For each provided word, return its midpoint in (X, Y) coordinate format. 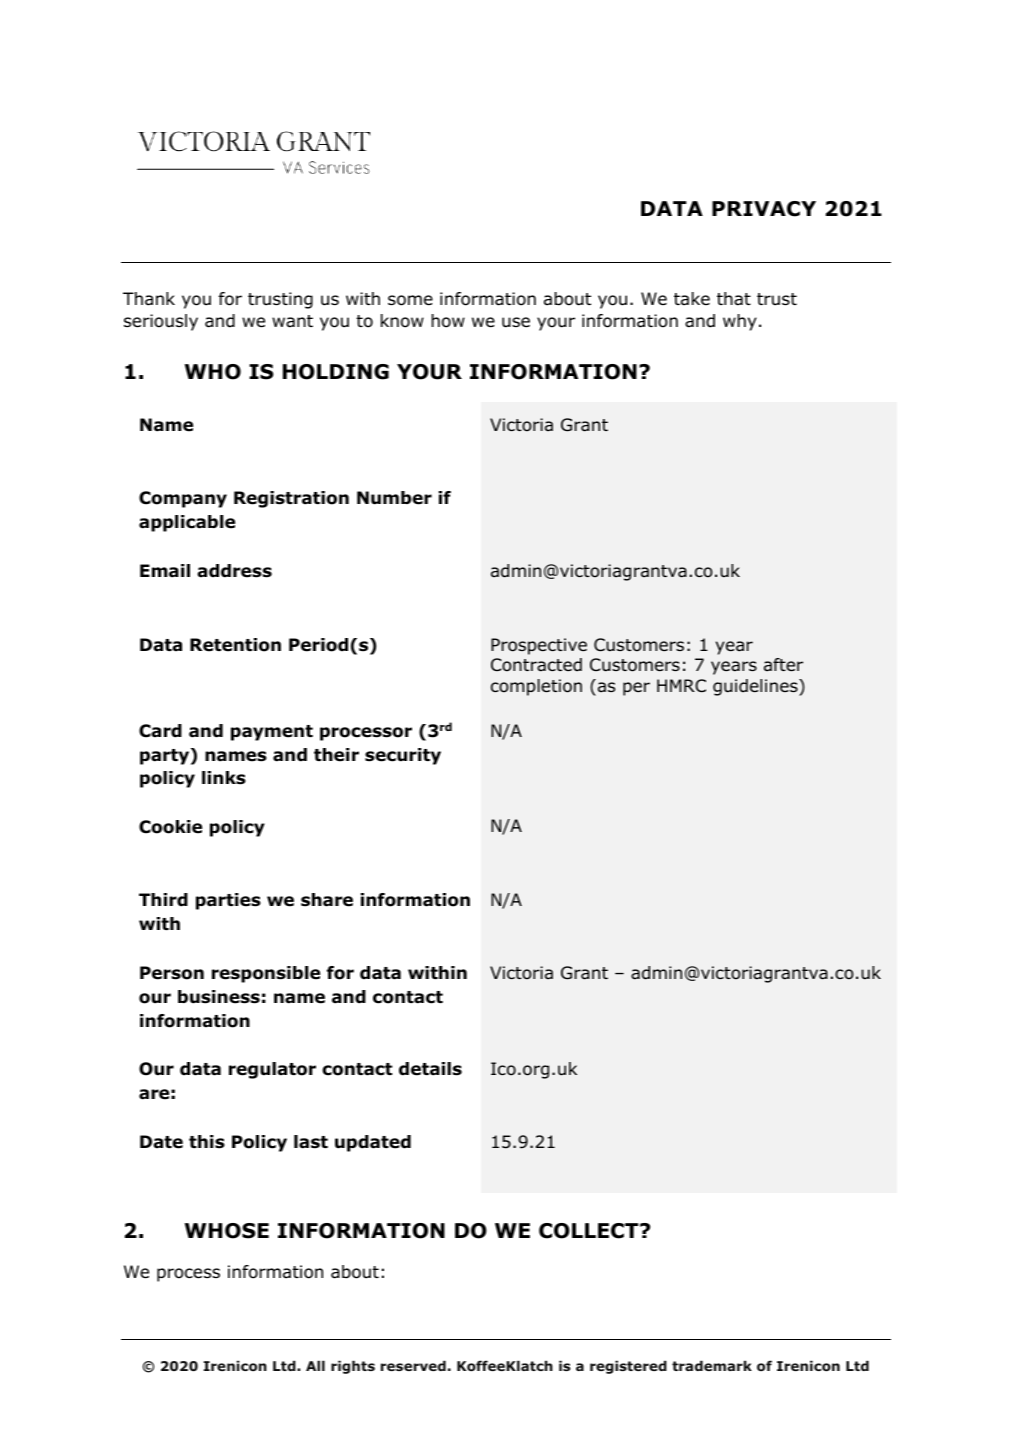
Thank (149, 299)
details (430, 1069)
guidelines (756, 687)
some (410, 300)
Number (394, 498)
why (740, 322)
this (207, 1142)
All (315, 1365)
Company (183, 499)
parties (228, 901)
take (692, 298)
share (327, 900)
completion (536, 687)
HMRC (681, 685)
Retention (235, 645)
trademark (712, 1365)
